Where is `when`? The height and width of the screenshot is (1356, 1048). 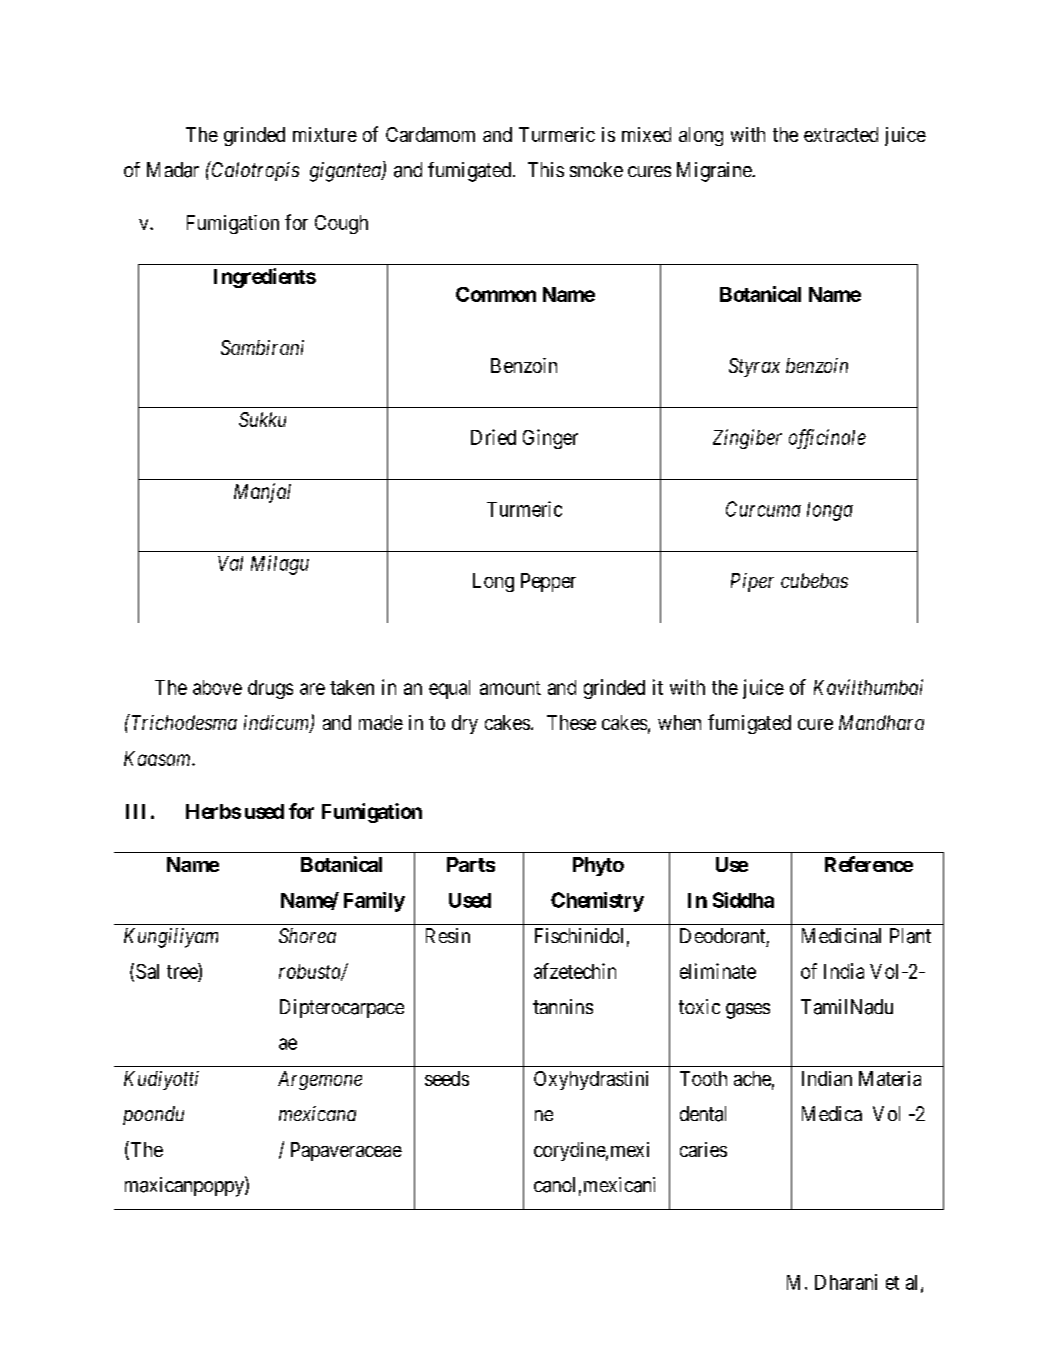 when is located at coordinates (679, 722).
